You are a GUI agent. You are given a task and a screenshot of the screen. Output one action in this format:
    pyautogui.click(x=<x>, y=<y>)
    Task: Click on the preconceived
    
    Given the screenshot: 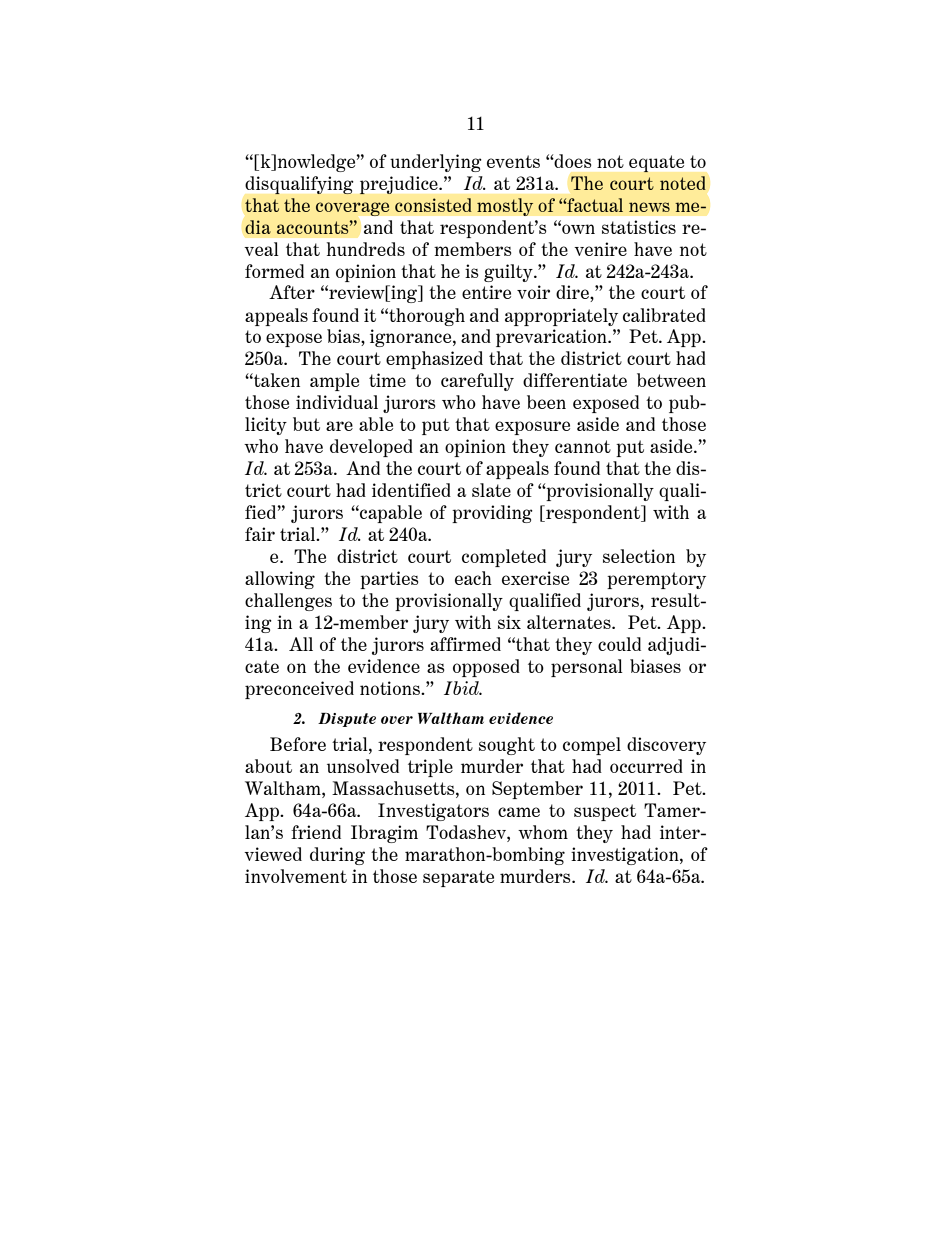 What is the action you would take?
    pyautogui.click(x=299, y=690)
